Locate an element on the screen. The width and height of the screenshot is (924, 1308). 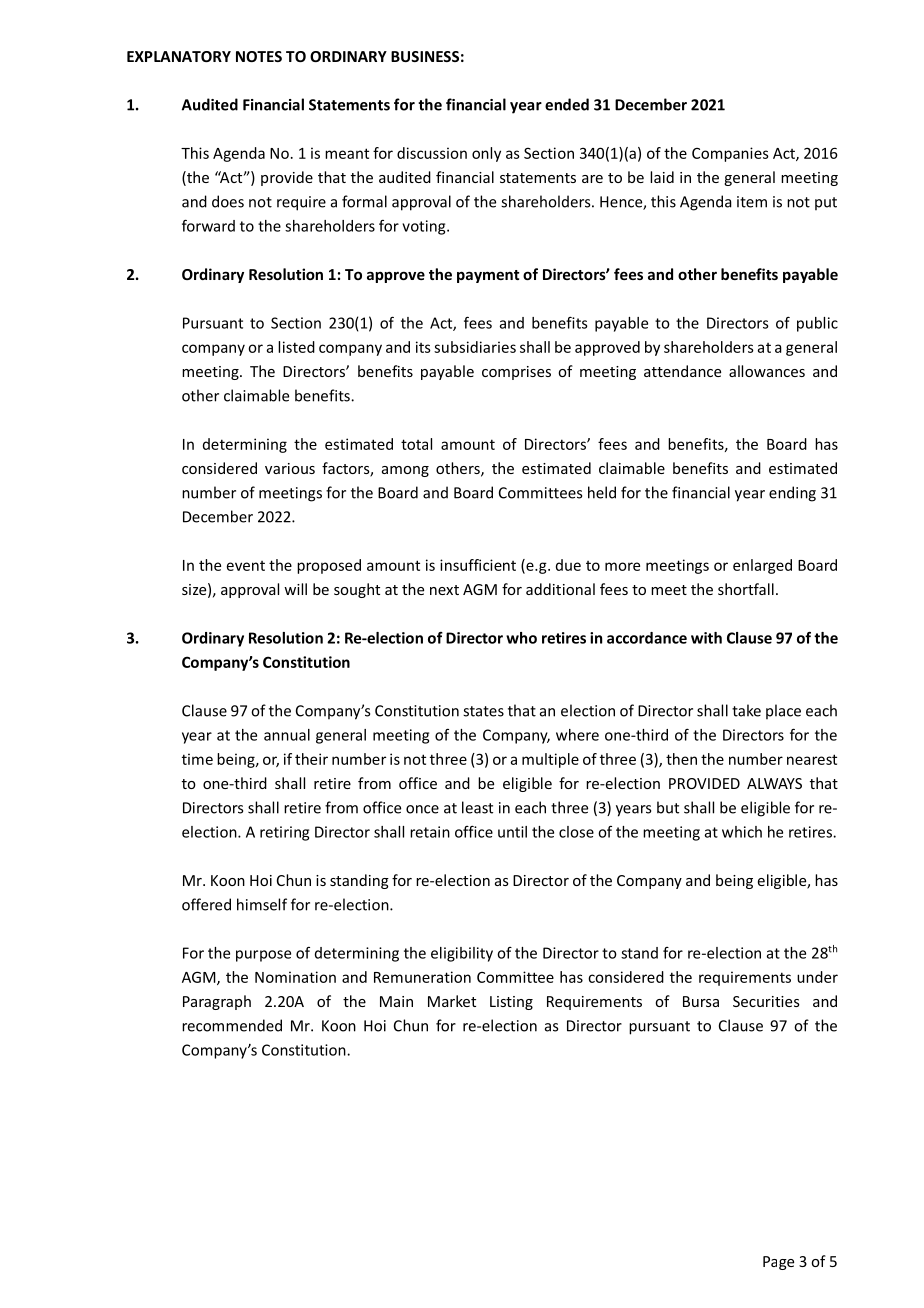
NOTES is located at coordinates (259, 56).
